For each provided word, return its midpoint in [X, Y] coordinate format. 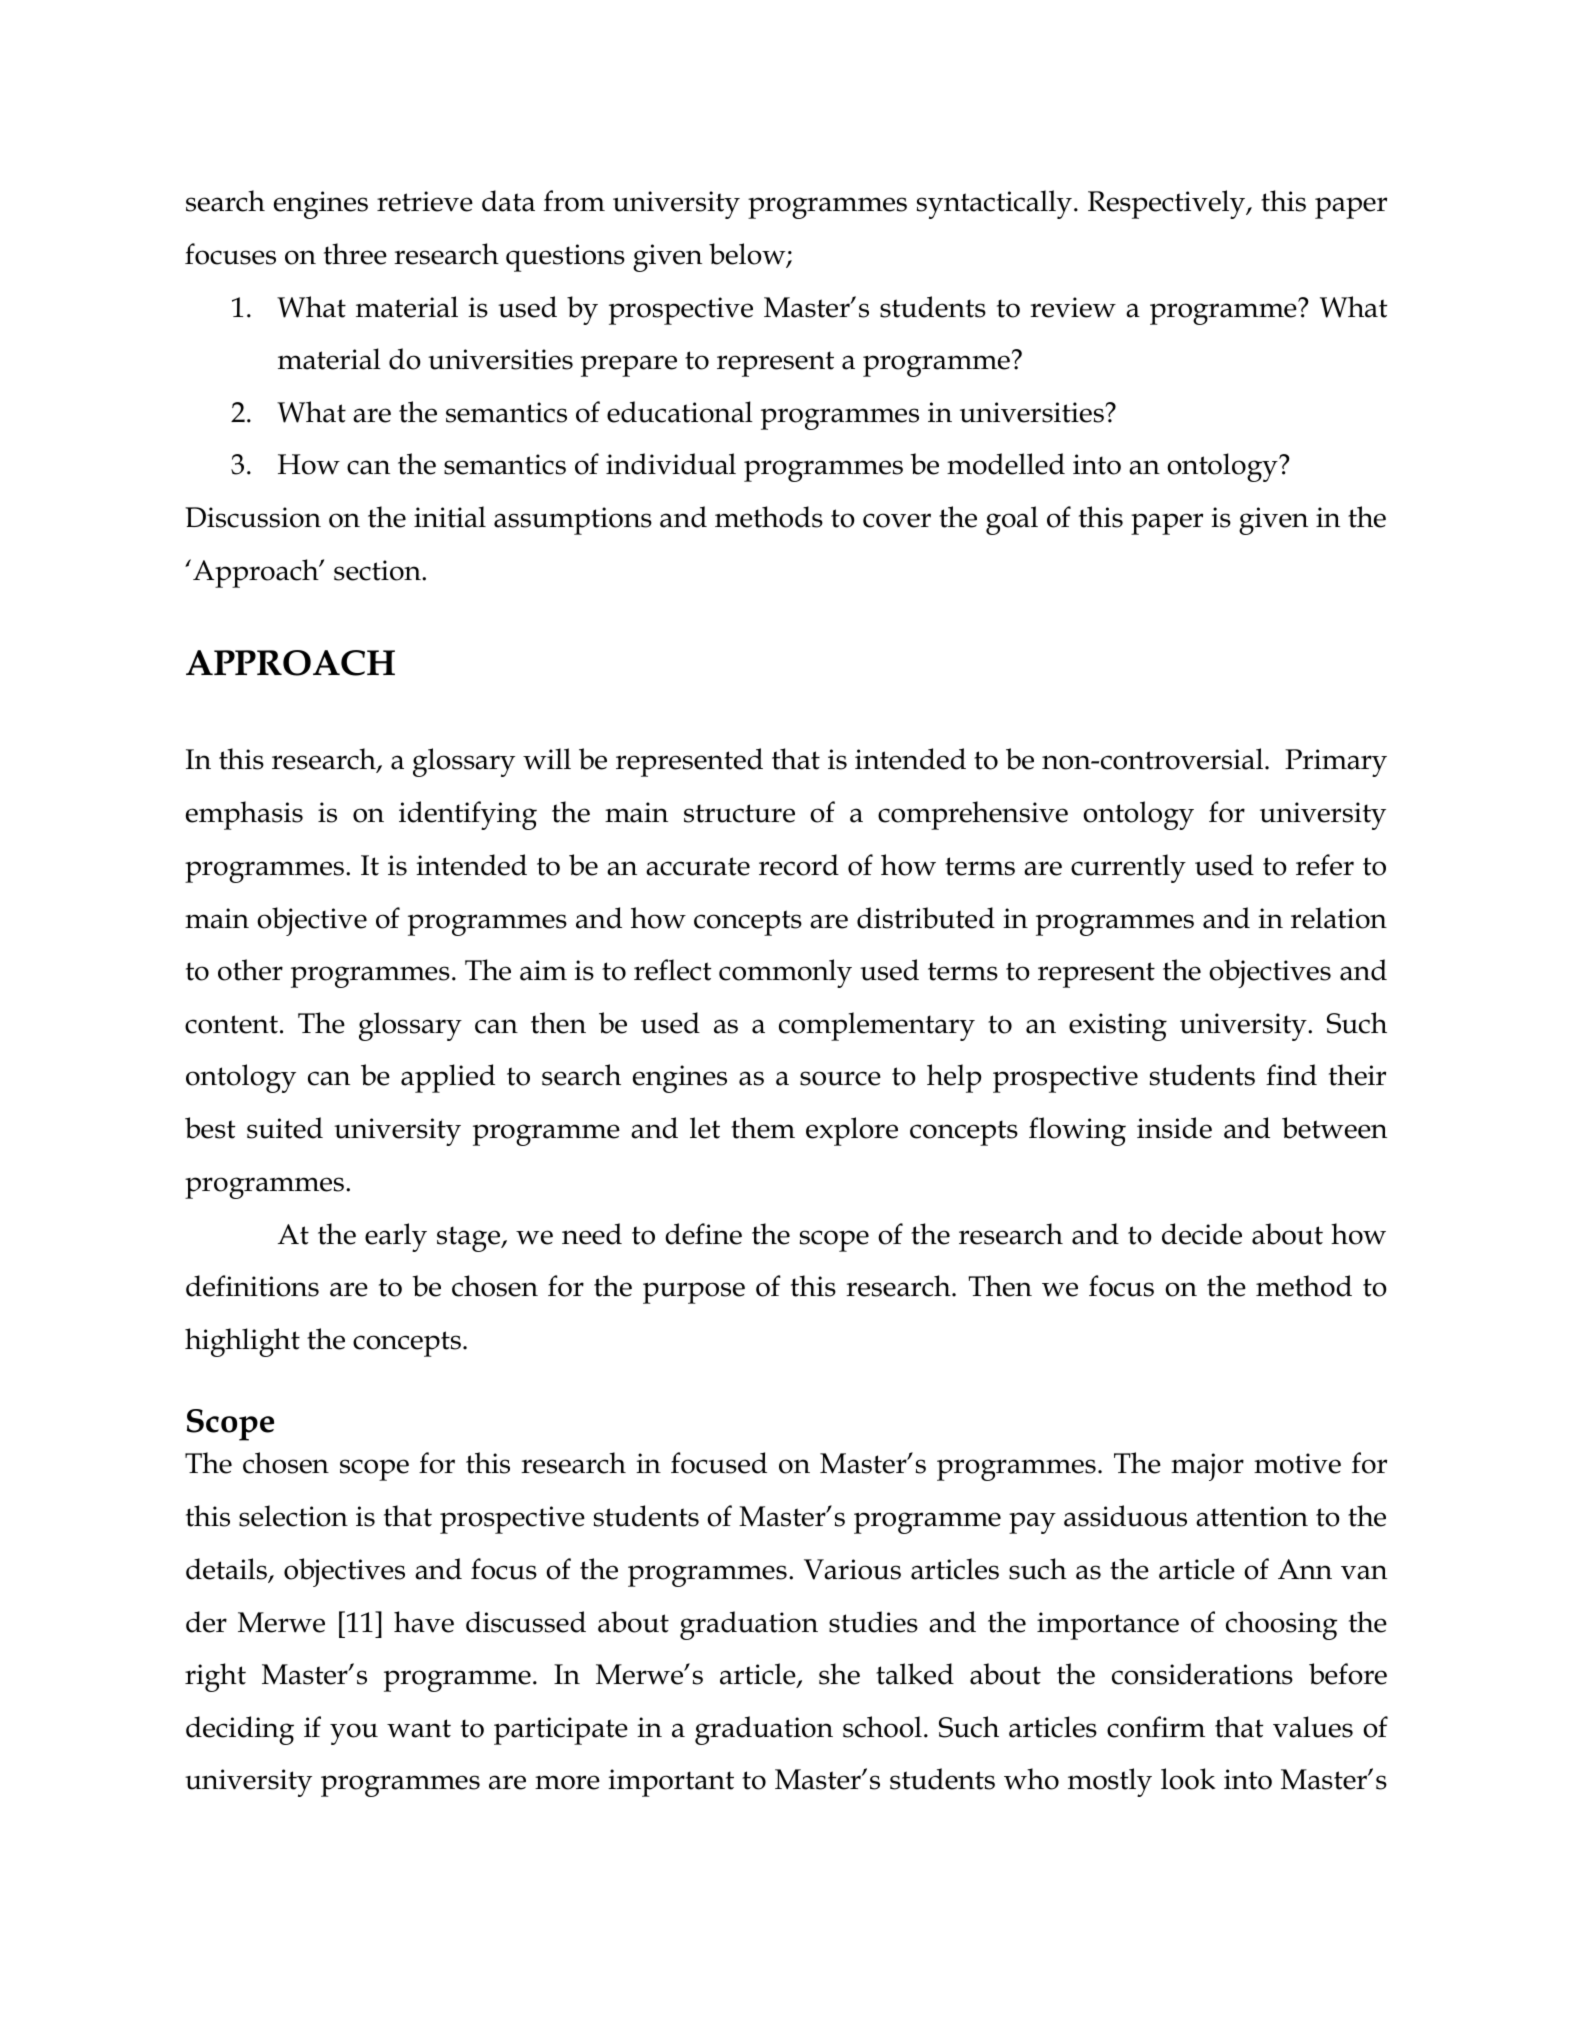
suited [285, 1128]
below [748, 255]
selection [293, 1516]
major [1207, 1467]
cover [897, 520]
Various [852, 1569]
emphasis [244, 815]
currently [1128, 868]
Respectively [1168, 204]
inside [1174, 1128]
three [355, 254]
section [378, 570]
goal [1012, 520]
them [763, 1128]
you [354, 1734]
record [799, 865]
